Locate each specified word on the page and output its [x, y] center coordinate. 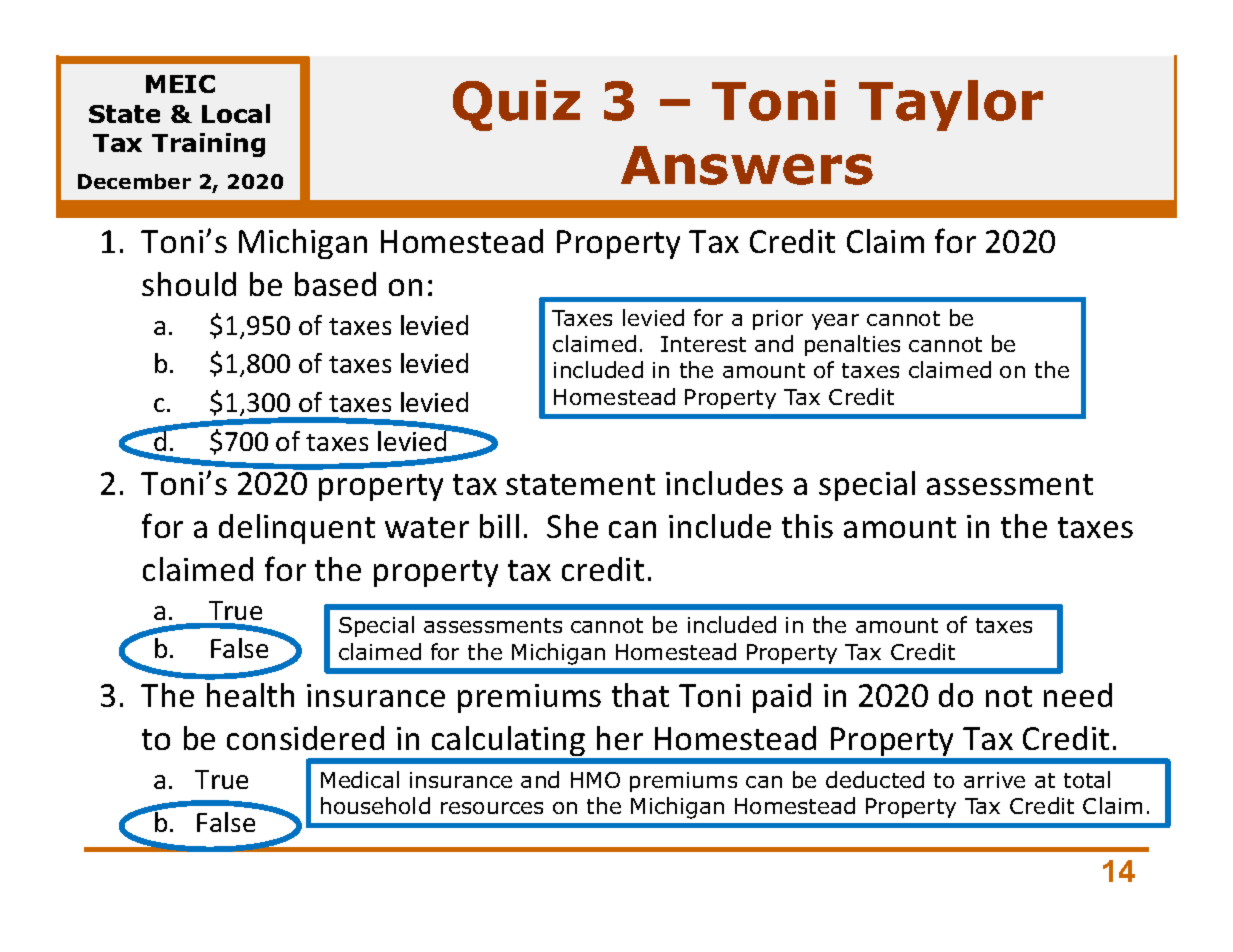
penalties [852, 345]
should [189, 284]
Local [236, 113]
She [572, 526]
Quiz [516, 105]
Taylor [951, 105]
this [807, 526]
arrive [994, 780]
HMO [595, 780]
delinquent [297, 529]
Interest [703, 344]
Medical [360, 779]
